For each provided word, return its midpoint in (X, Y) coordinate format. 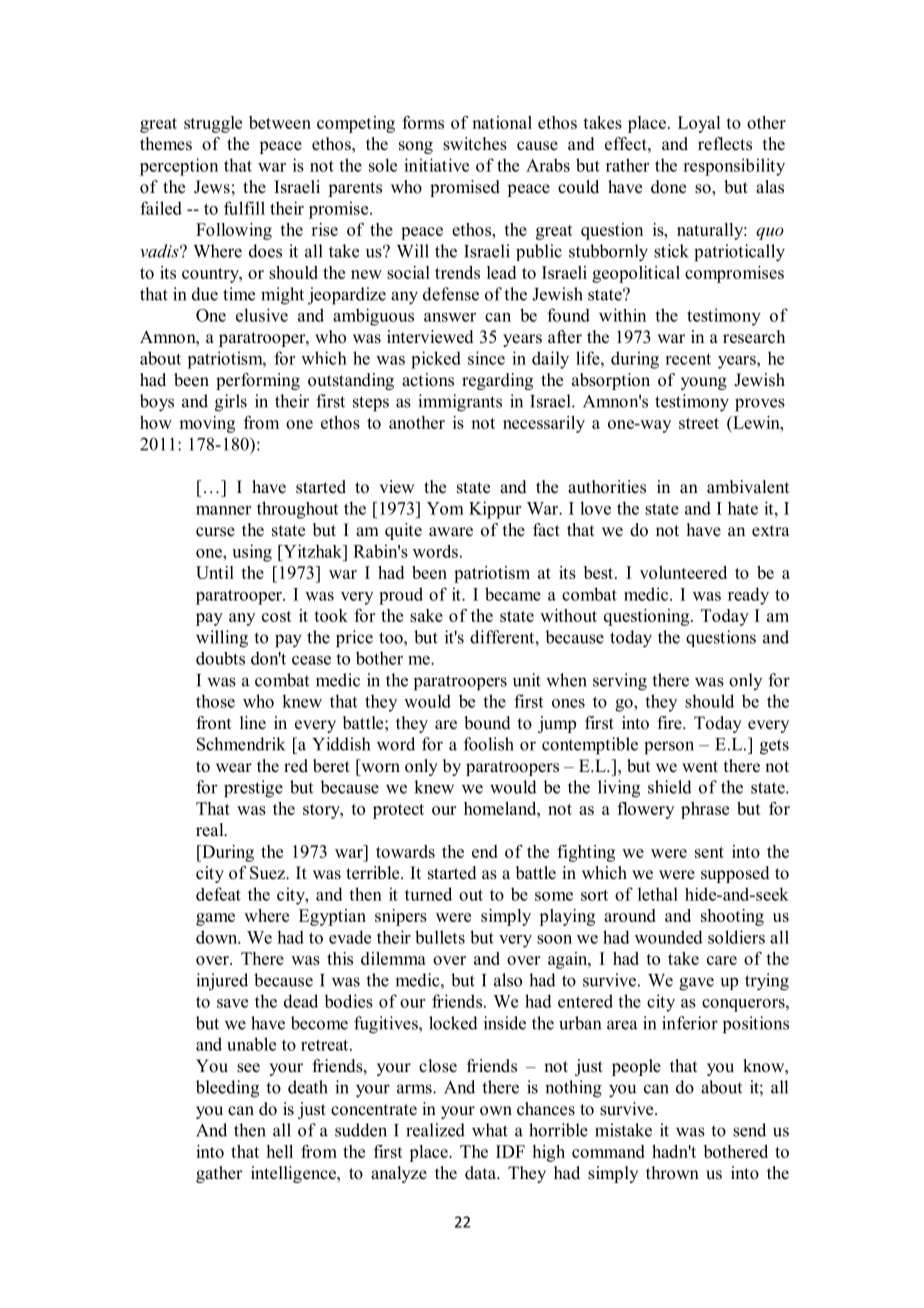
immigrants (460, 403)
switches (475, 144)
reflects (725, 144)
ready (748, 596)
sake (426, 615)
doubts (220, 658)
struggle (213, 124)
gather (219, 1174)
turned (428, 894)
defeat (218, 894)
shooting (732, 917)
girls (231, 403)
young (704, 383)
